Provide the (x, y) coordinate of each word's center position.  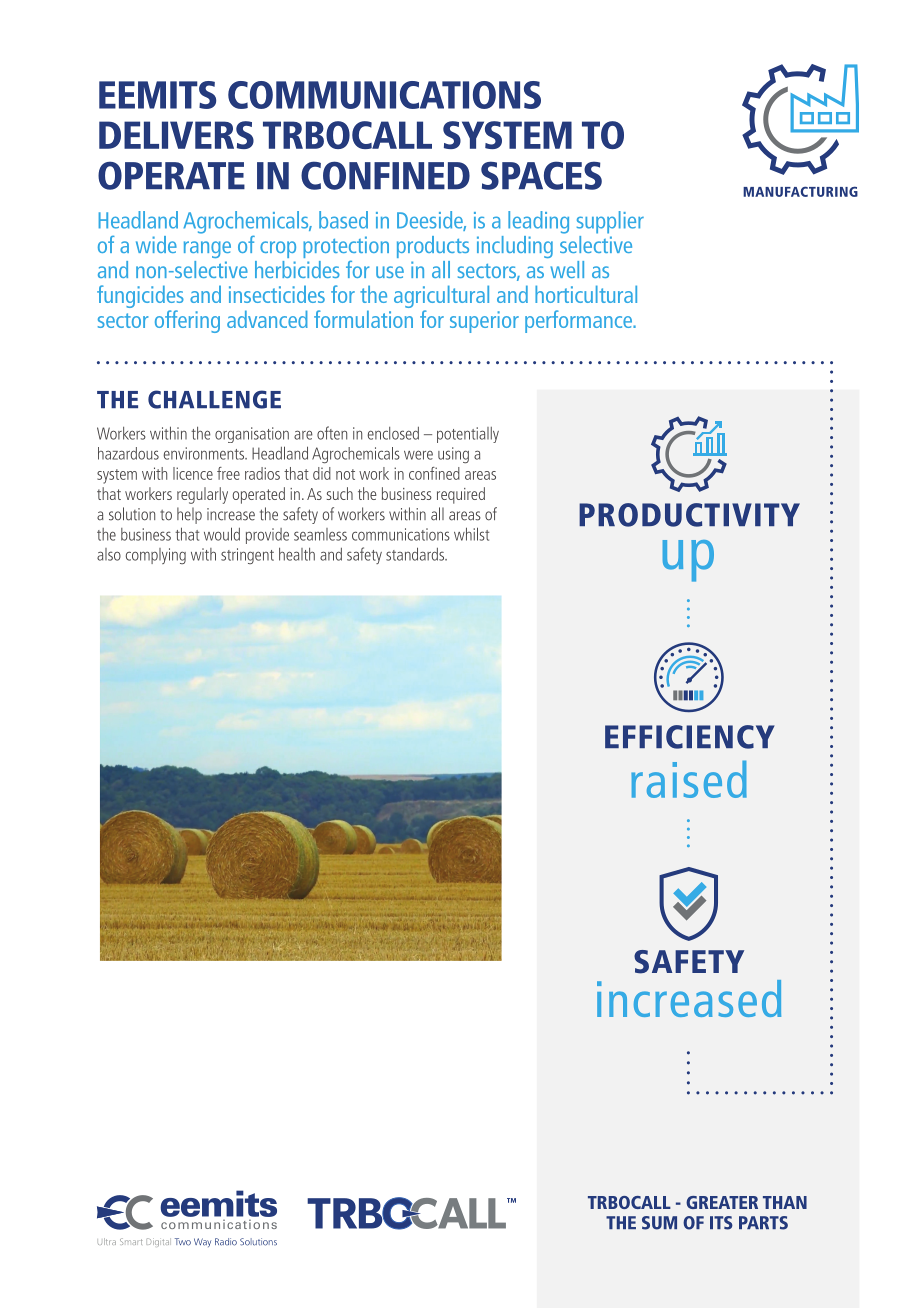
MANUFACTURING (800, 191)
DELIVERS (176, 135)
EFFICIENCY (690, 737)
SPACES (541, 175)
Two (183, 1242)
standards (416, 554)
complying (156, 556)
